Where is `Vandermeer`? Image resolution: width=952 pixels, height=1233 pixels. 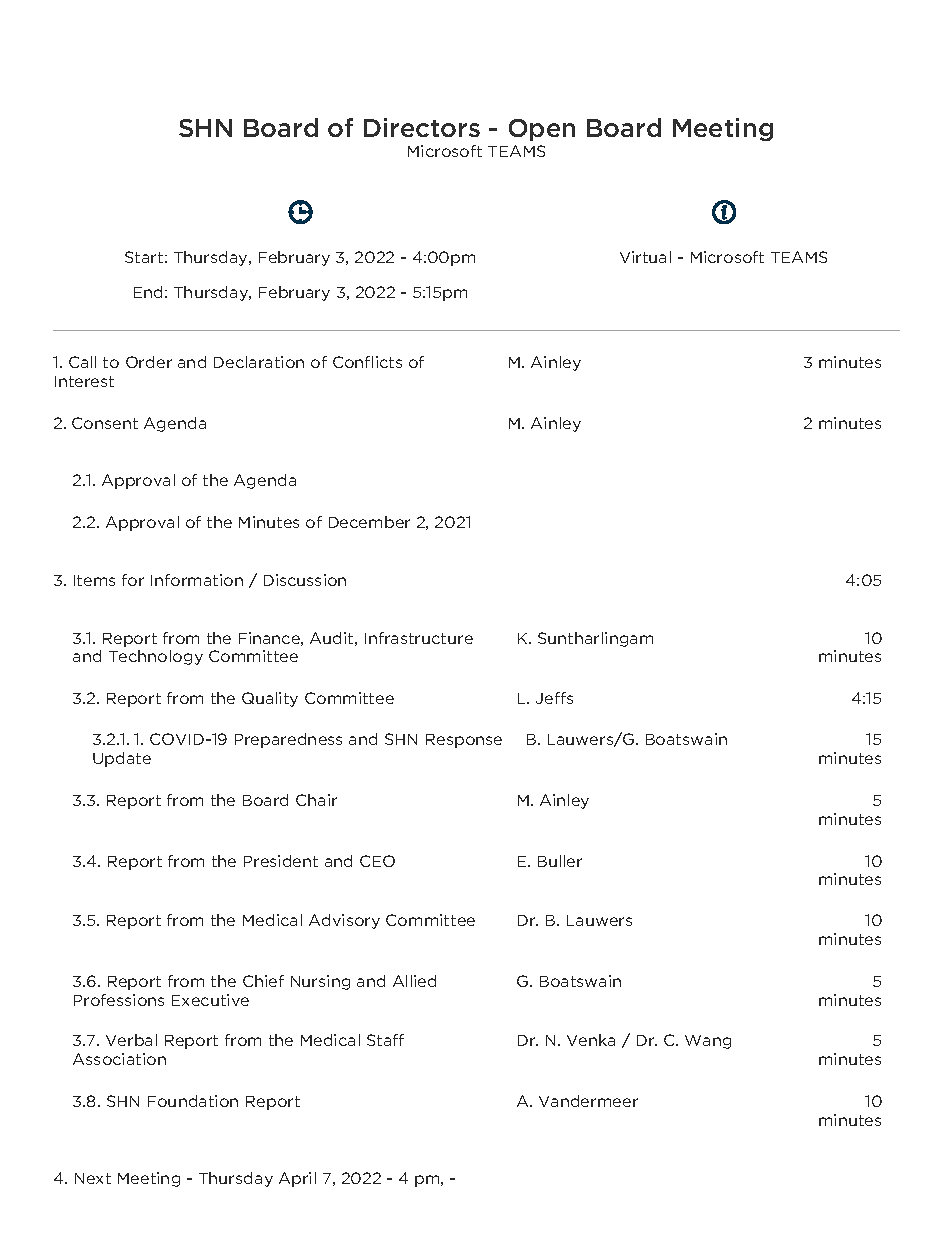
Vandermeer is located at coordinates (588, 1101).
